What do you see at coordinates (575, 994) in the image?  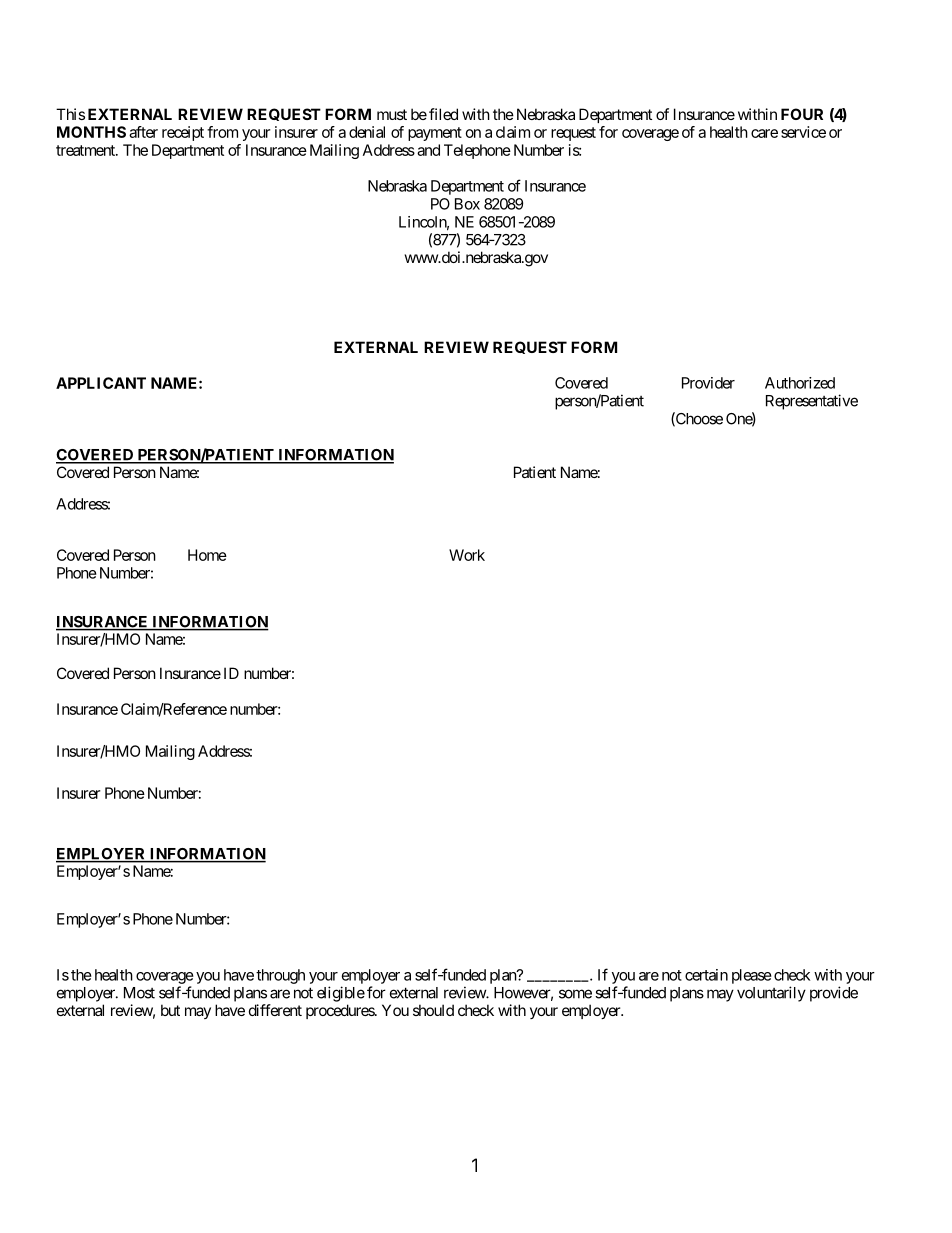 I see `some` at bounding box center [575, 994].
